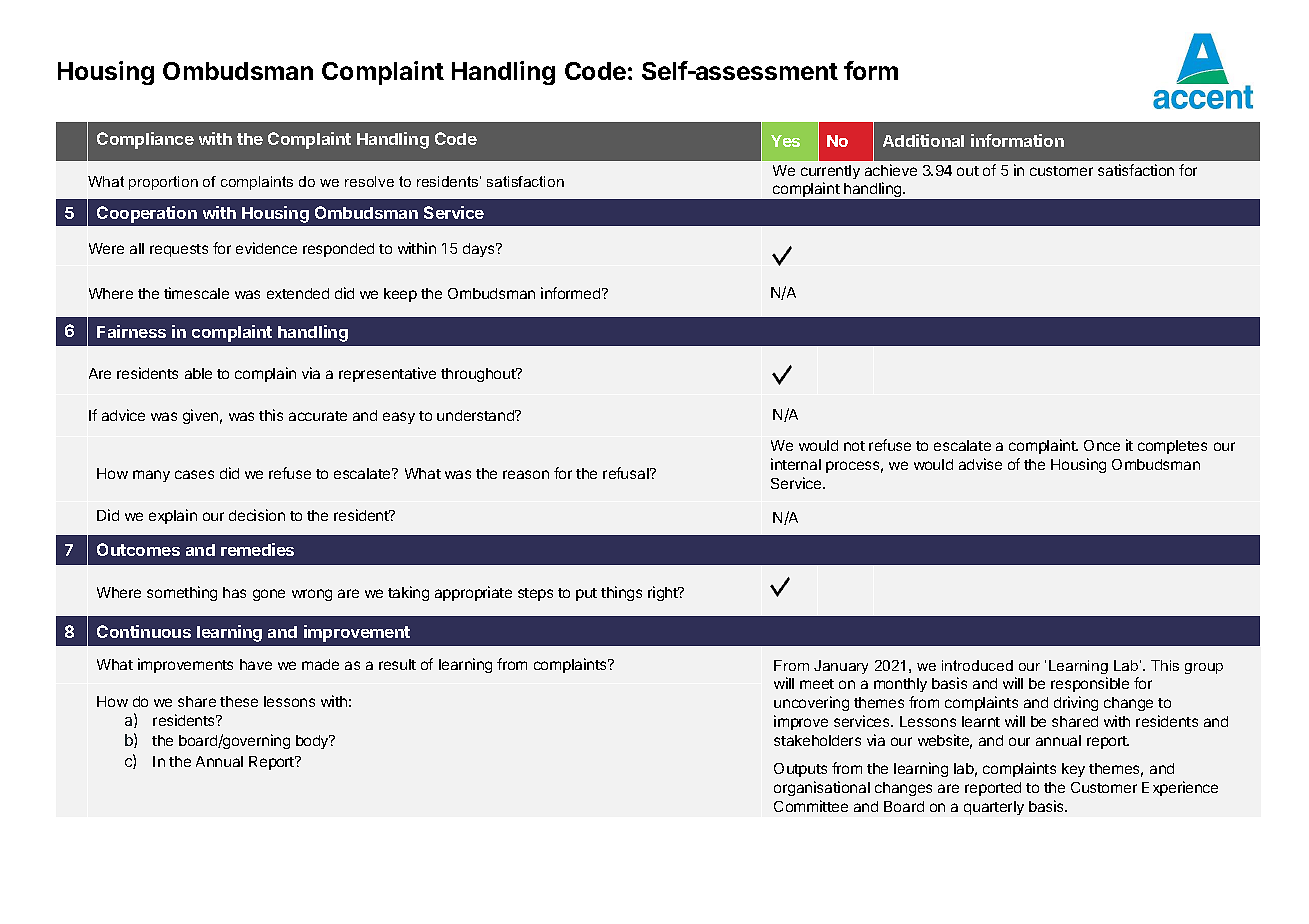  Describe the element at coordinates (1073, 770) in the document. I see `key` at that location.
